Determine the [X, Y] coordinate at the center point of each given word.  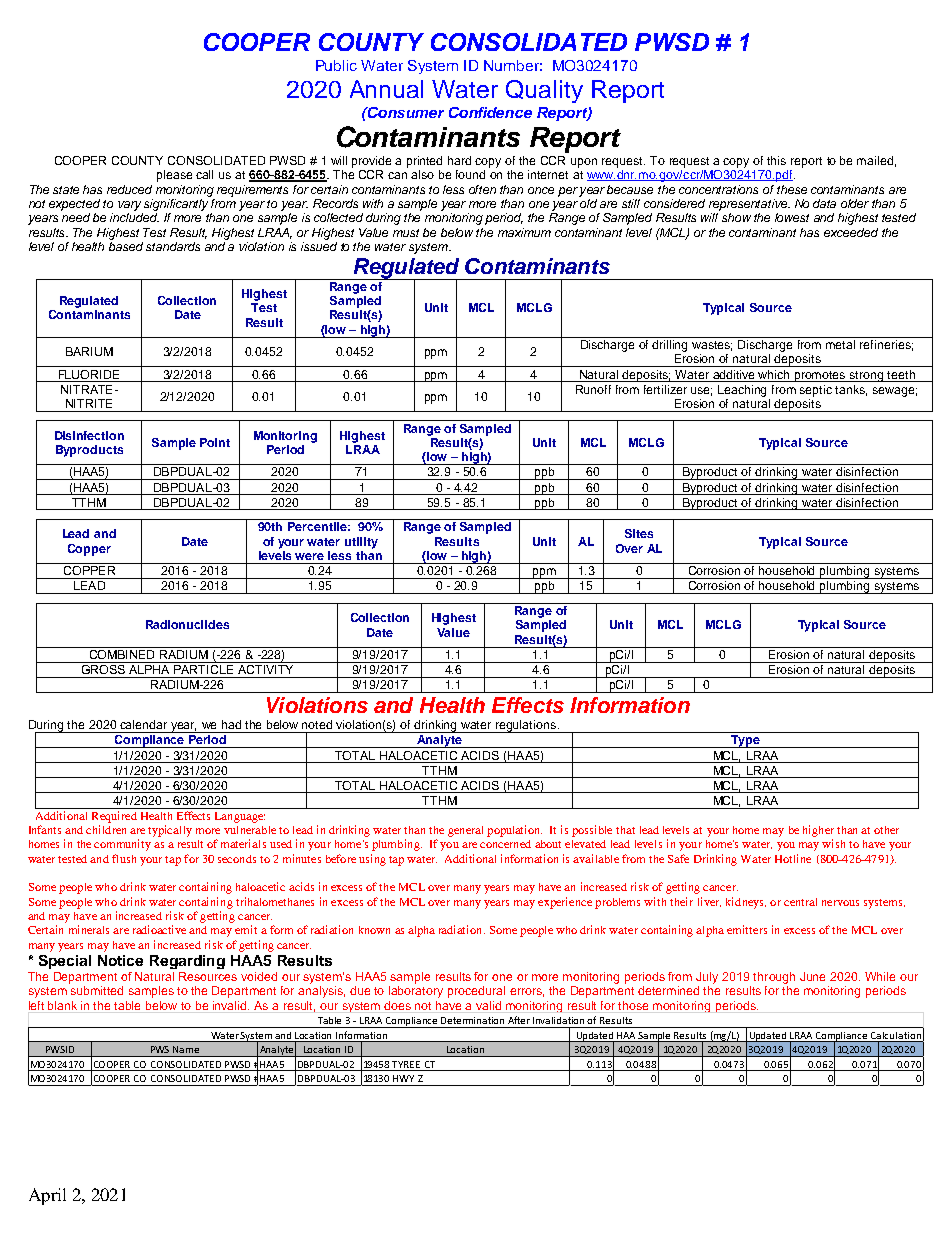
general [465, 831]
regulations [526, 726]
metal [840, 344]
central [800, 902]
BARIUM [89, 351]
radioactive [159, 929]
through [774, 978]
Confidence [490, 112]
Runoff [593, 389]
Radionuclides [187, 624]
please [174, 176]
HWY [403, 1078]
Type [745, 741]
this [776, 160]
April [47, 1196]
